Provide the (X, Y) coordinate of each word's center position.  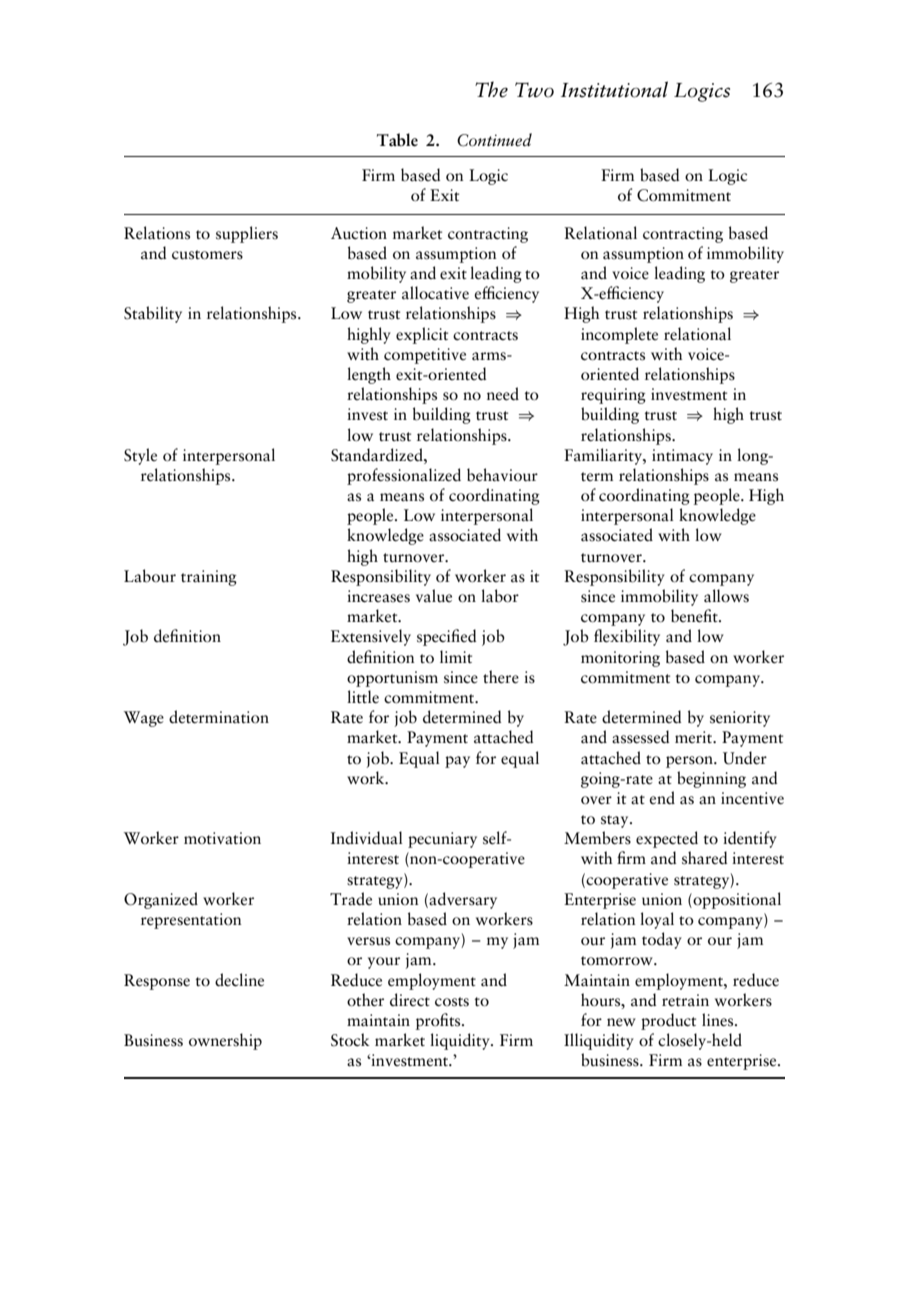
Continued (494, 140)
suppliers (247, 234)
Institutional (614, 89)
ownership (225, 1041)
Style (140, 456)
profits (439, 1021)
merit (695, 737)
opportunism (392, 679)
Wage (144, 719)
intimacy (682, 457)
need (503, 394)
